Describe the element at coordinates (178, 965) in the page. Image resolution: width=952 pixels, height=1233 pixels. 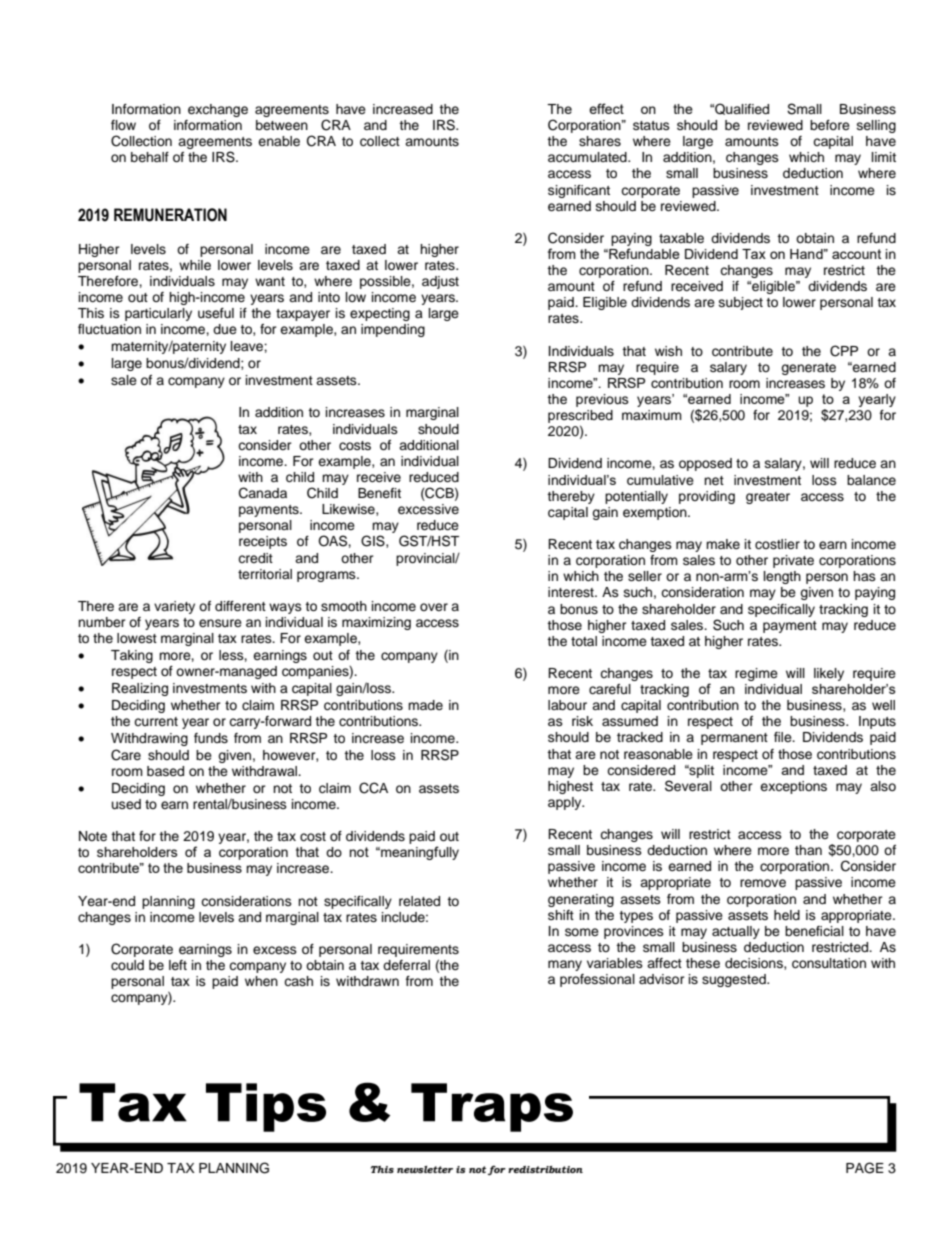
I see `left` at that location.
